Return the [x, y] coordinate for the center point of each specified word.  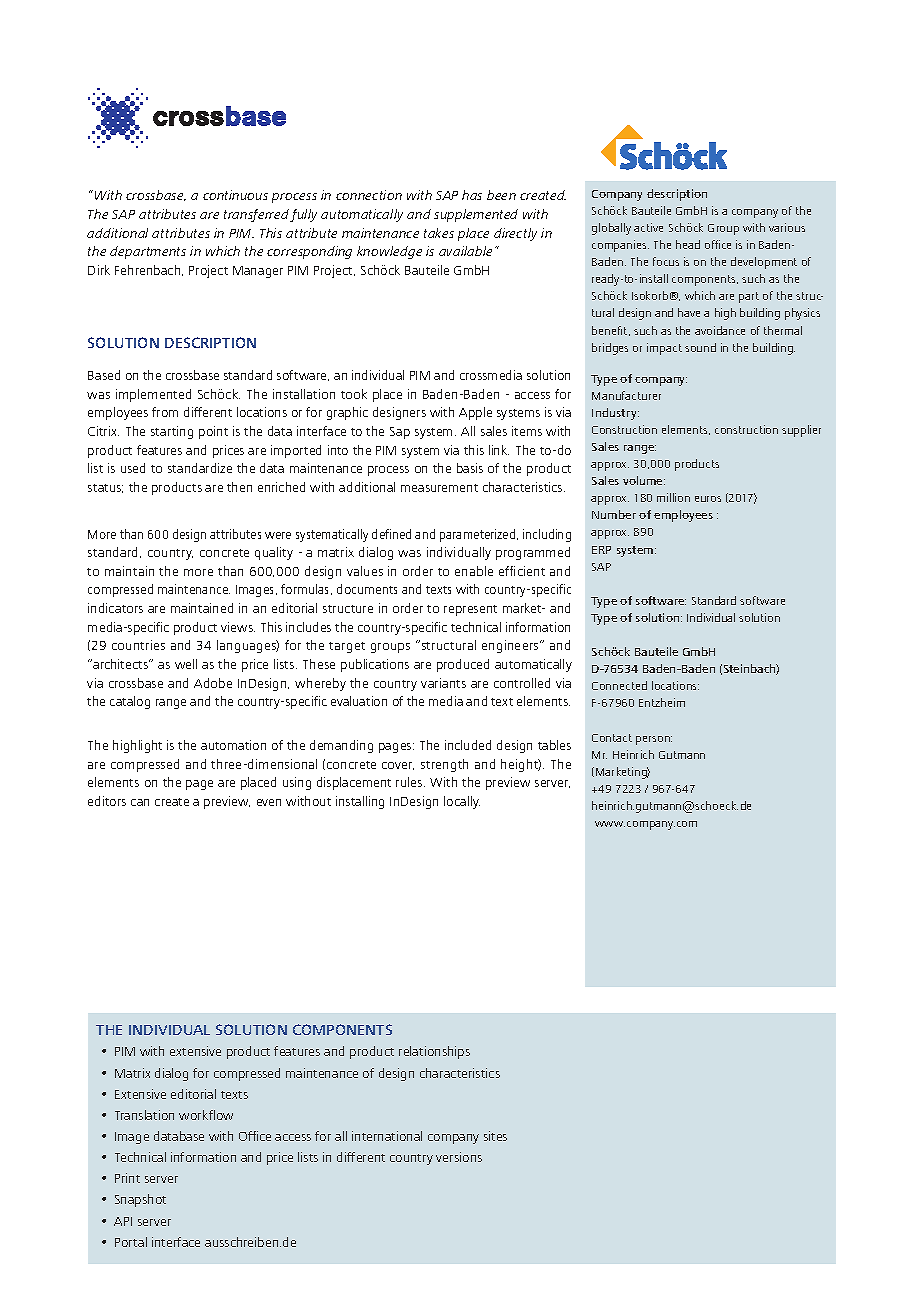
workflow [206, 1115]
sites [495, 1136]
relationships [434, 1052]
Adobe [213, 683]
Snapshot [140, 1200]
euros [708, 499]
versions [459, 1157]
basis [470, 468]
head [688, 244]
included [468, 745]
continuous [235, 195]
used [133, 468]
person [654, 740]
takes [439, 233]
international [387, 1136]
